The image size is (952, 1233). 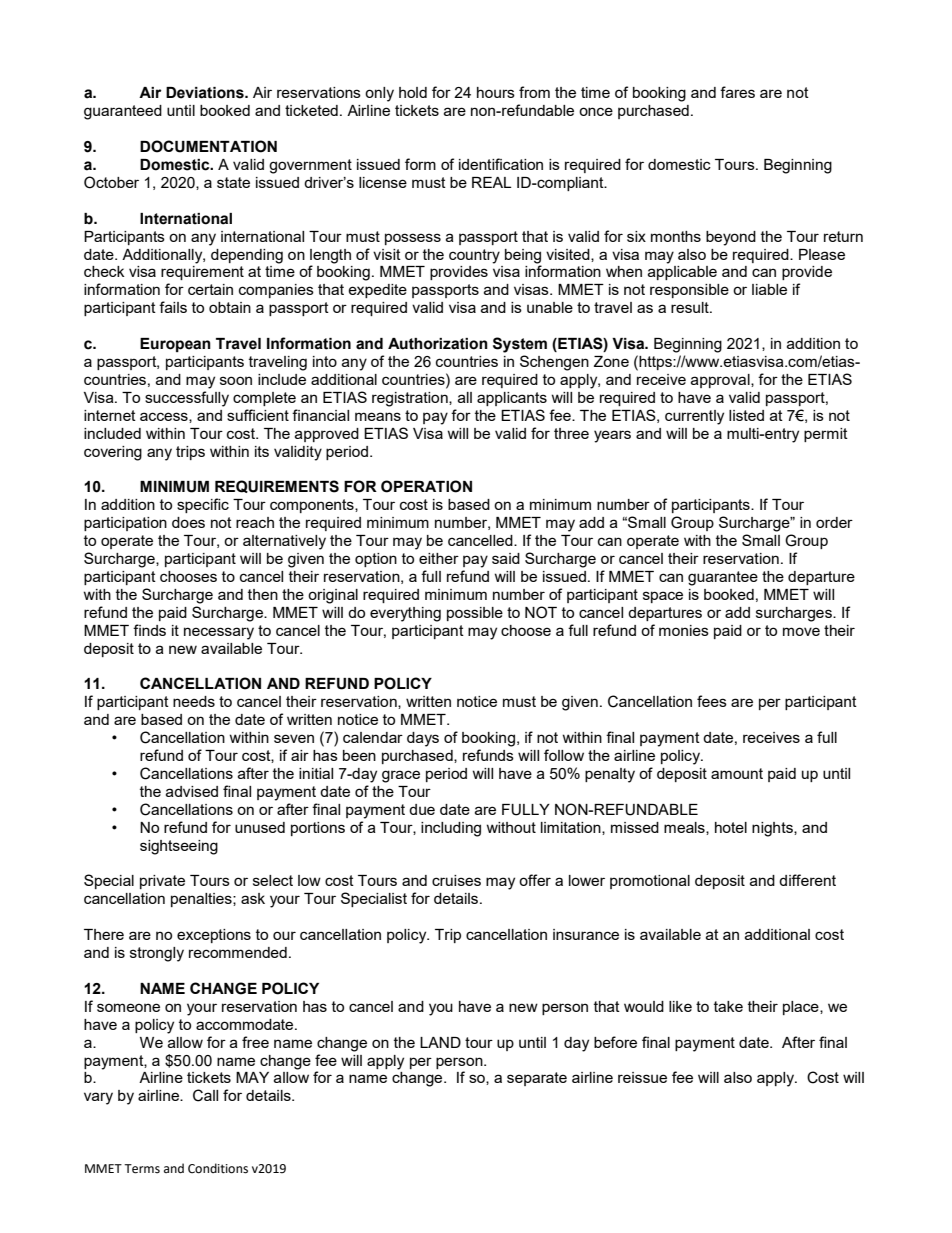 I want to click on hours, so click(x=496, y=92).
